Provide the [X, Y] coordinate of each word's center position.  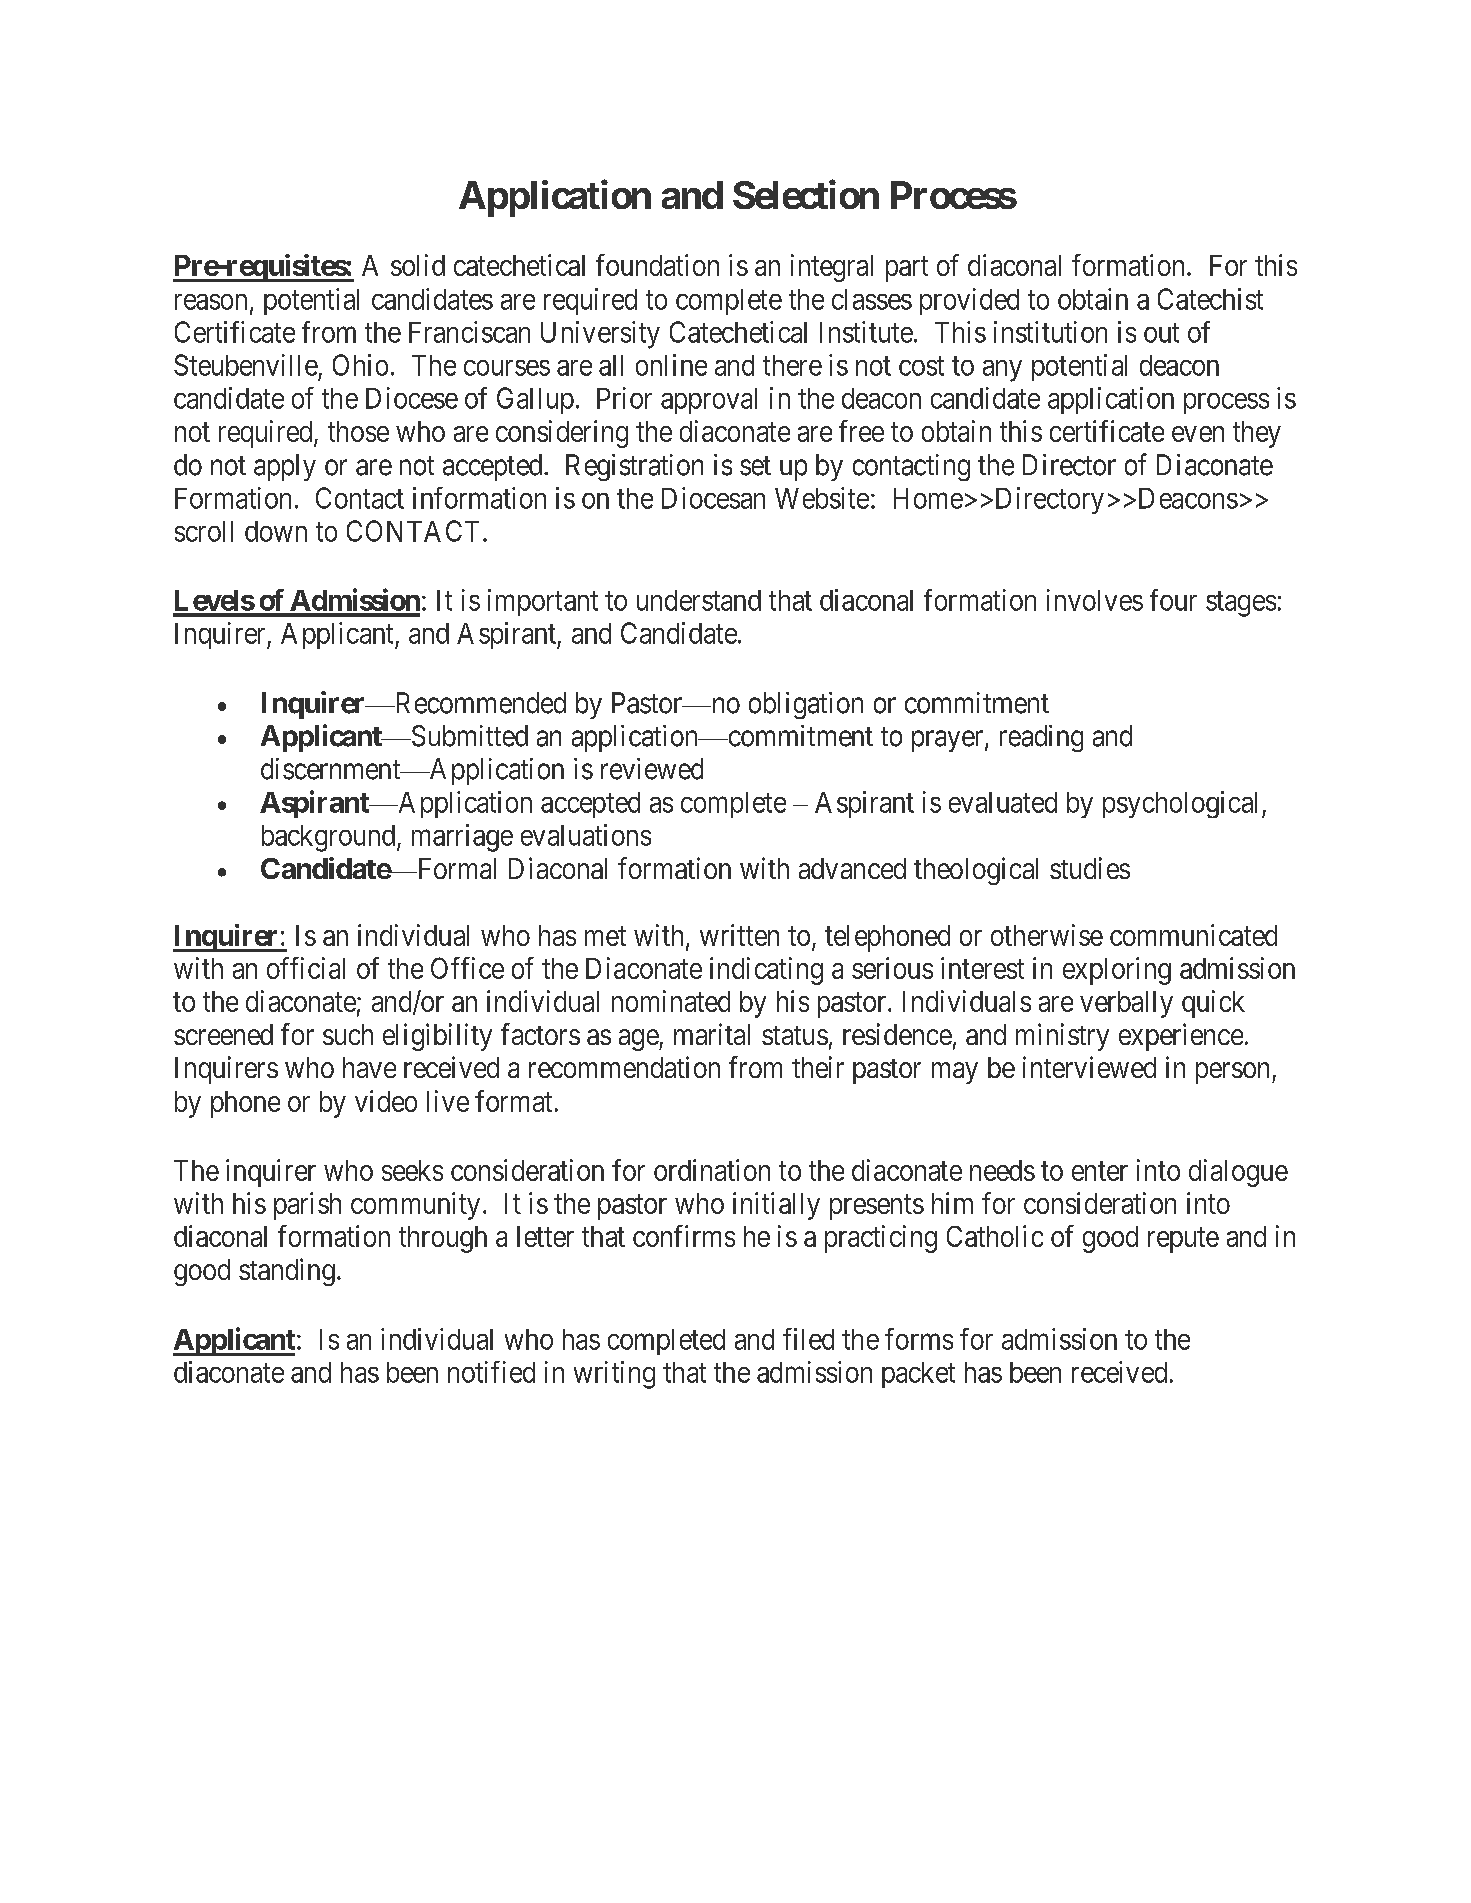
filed [808, 1339]
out [1161, 333]
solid [418, 265]
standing [287, 1272]
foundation [657, 265]
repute [1183, 1240]
